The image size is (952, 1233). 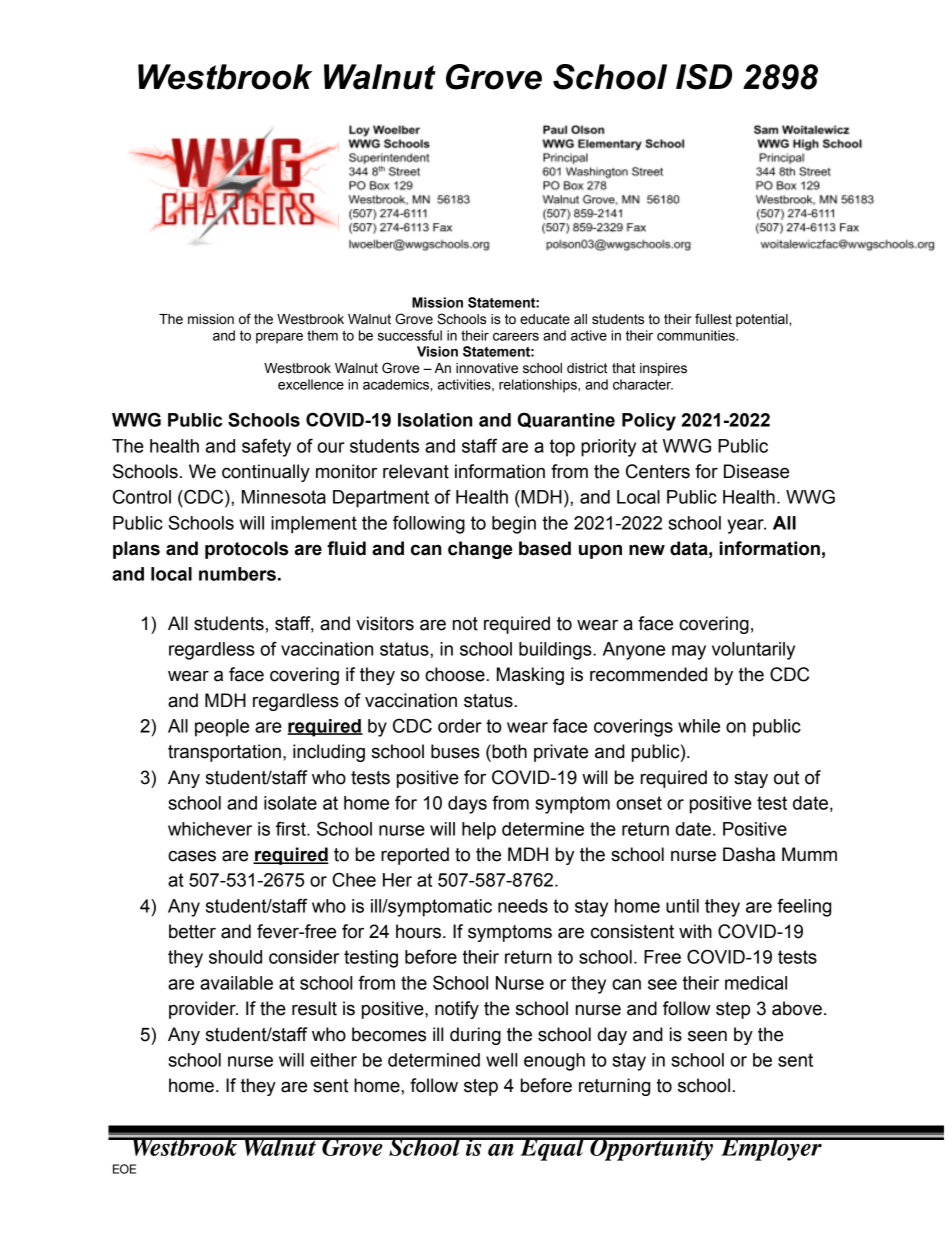 I want to click on Dasha, so click(x=749, y=854).
